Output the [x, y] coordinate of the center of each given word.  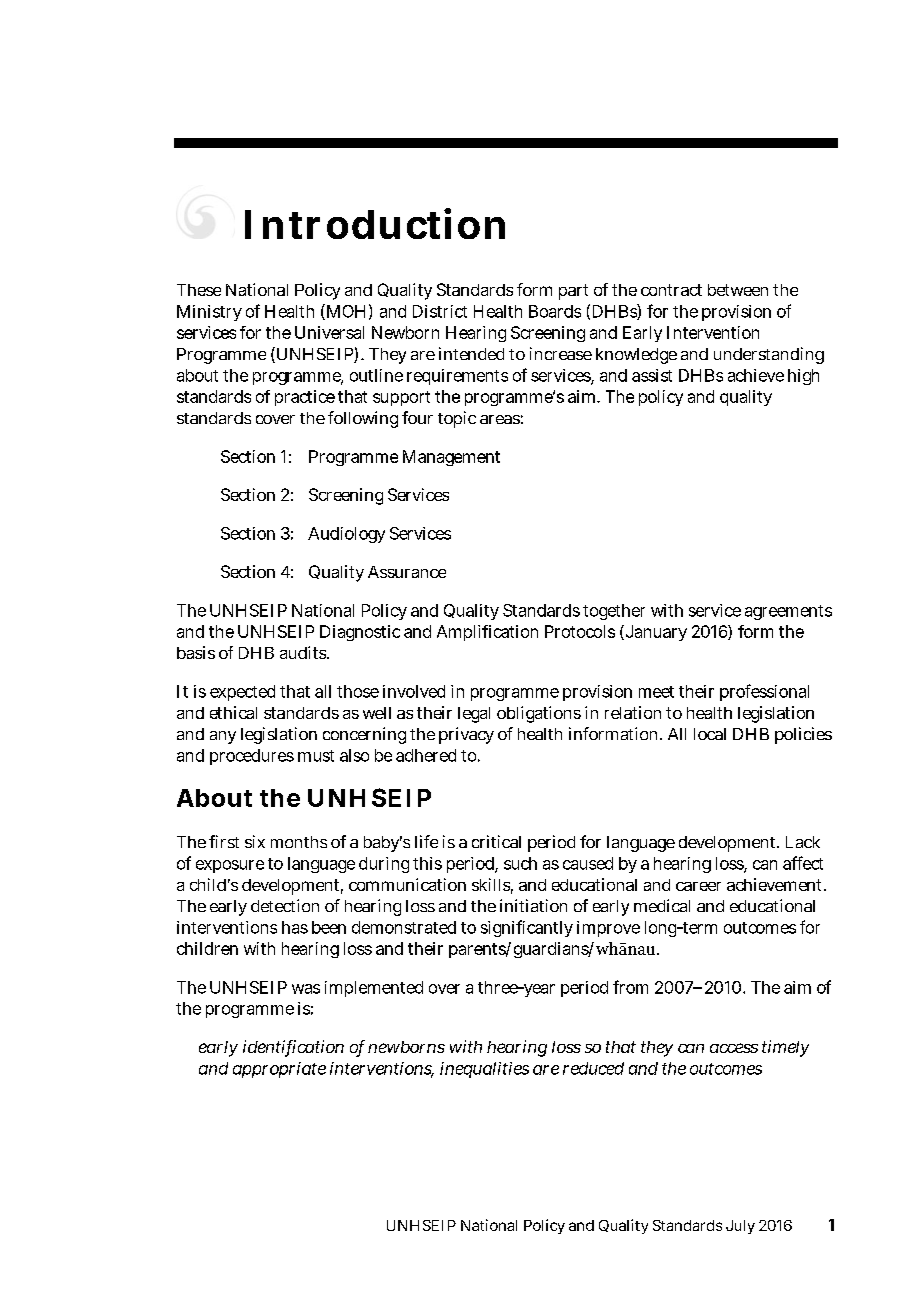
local [710, 734]
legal [474, 715]
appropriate [279, 1070]
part [573, 292]
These [199, 290]
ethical [233, 712]
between [738, 290]
